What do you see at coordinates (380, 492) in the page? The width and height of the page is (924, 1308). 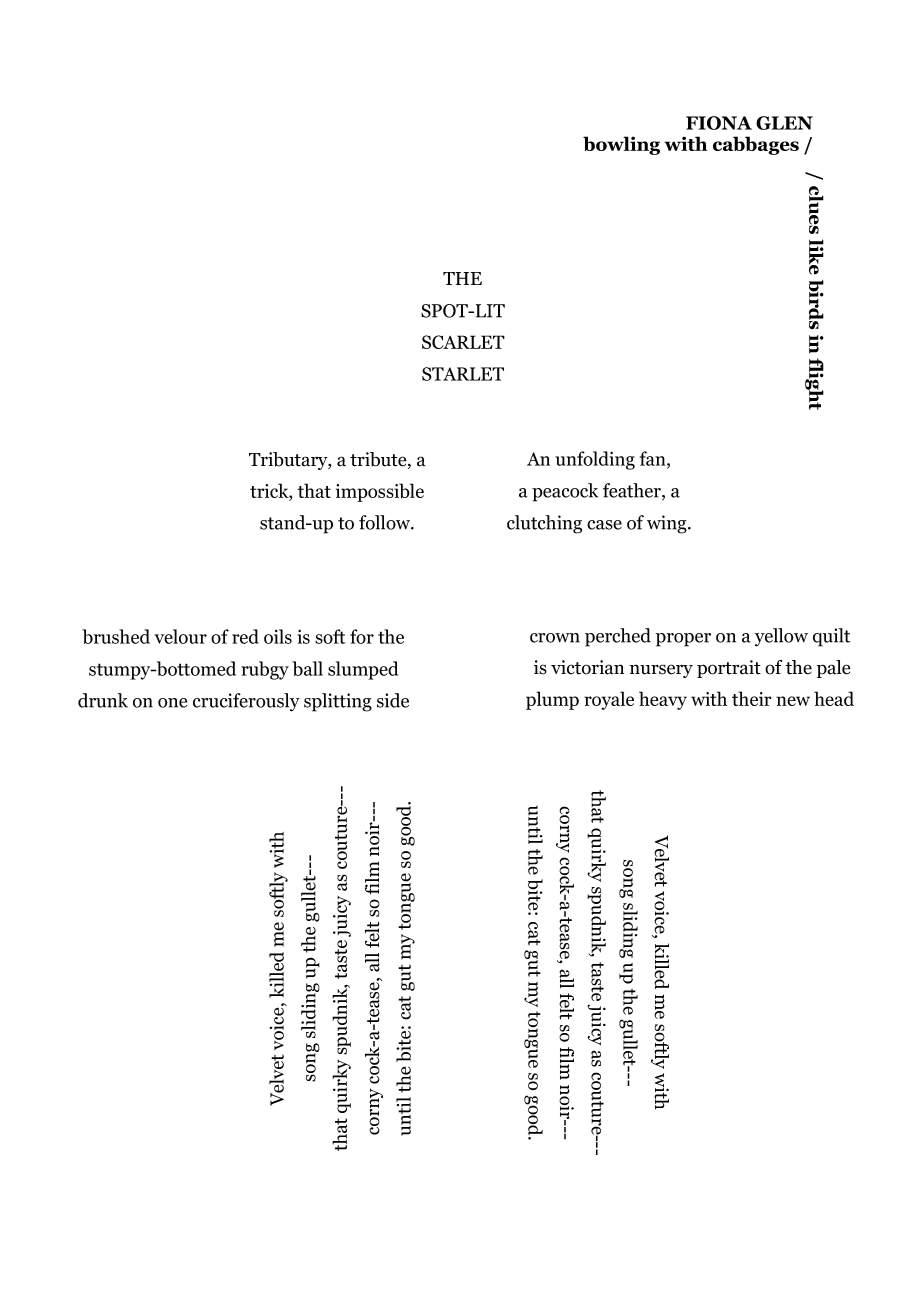 I see `impossible` at bounding box center [380, 492].
